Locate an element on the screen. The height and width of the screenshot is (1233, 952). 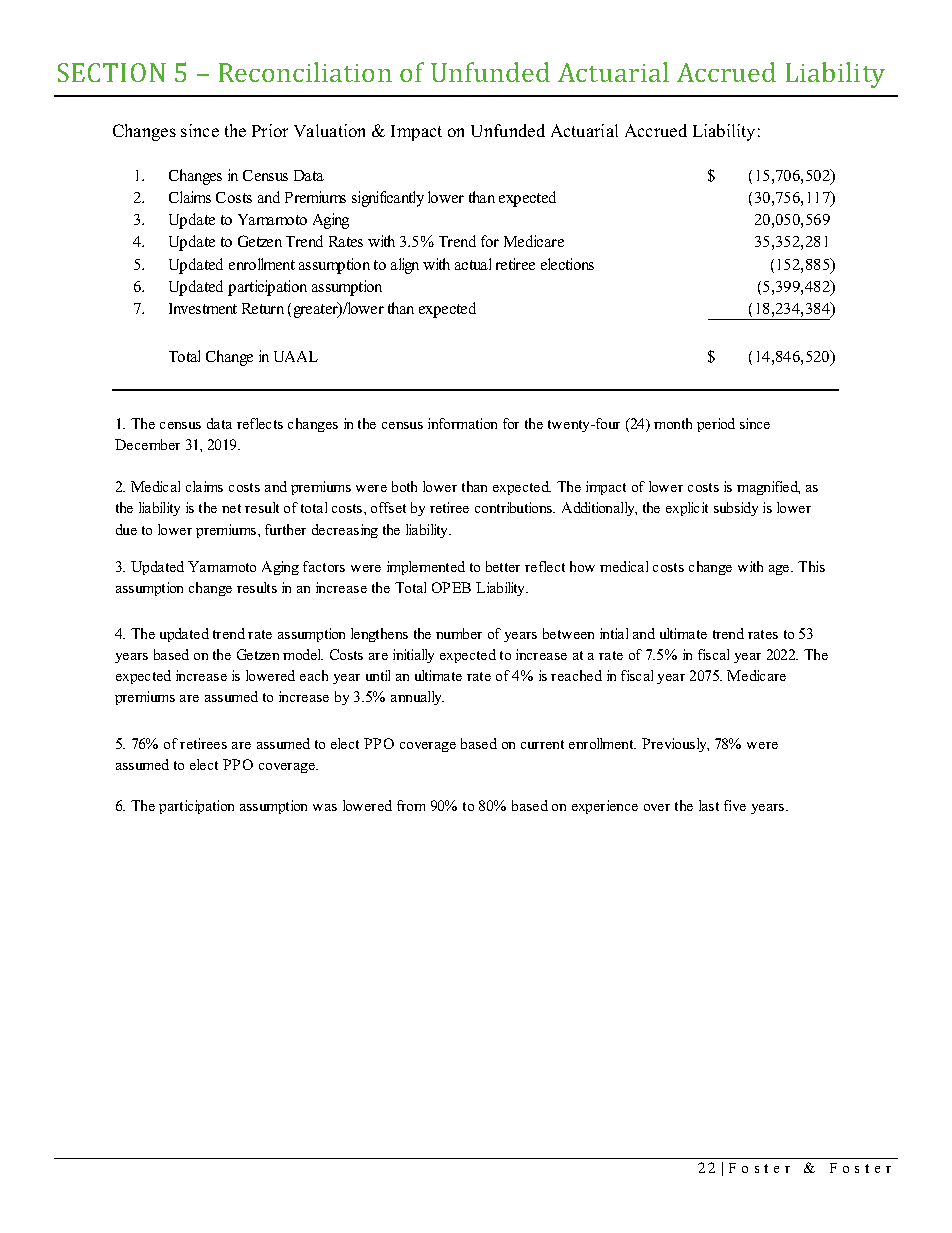
Prior is located at coordinates (270, 130).
